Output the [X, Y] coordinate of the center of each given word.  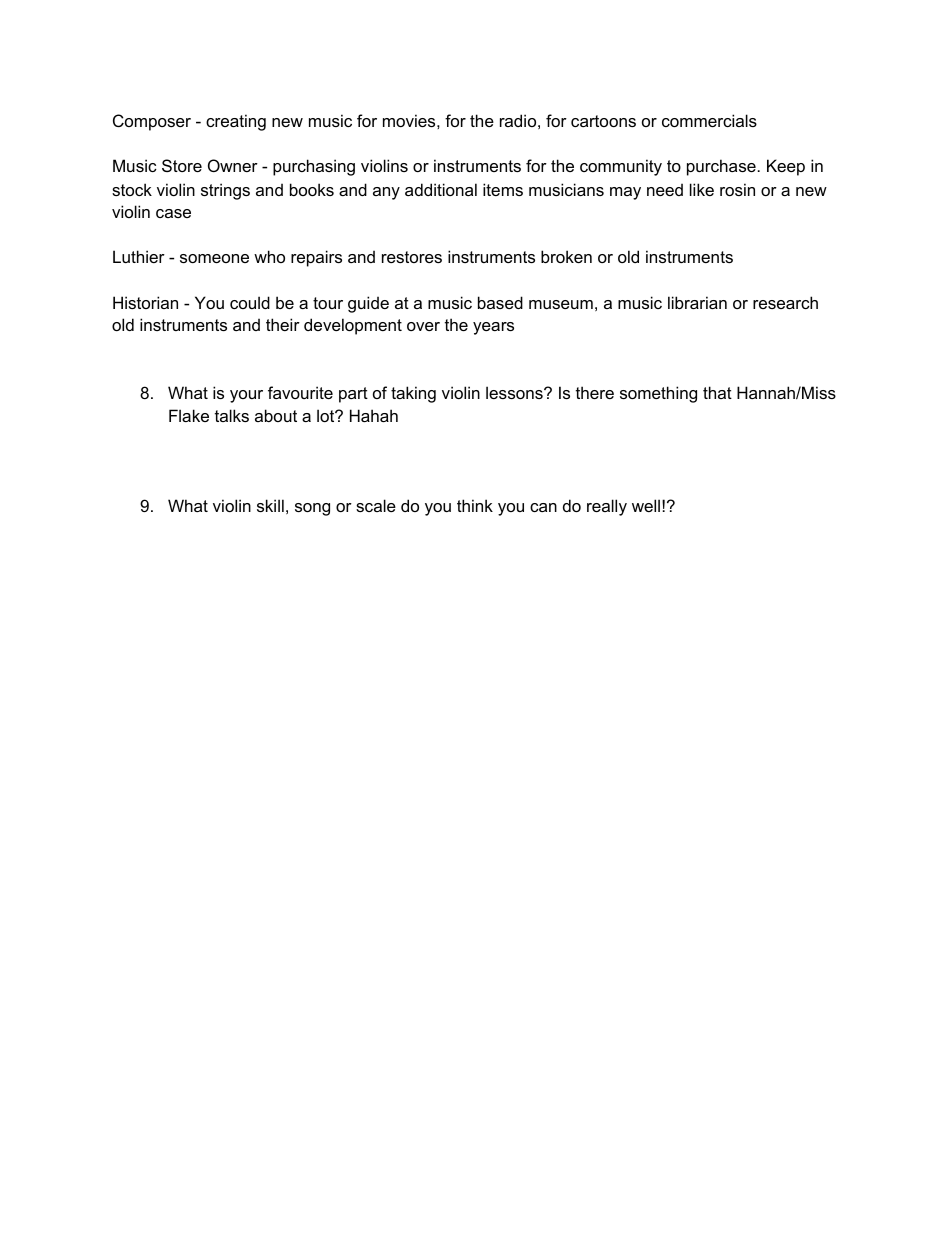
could [250, 302]
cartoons [603, 121]
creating [236, 122]
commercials [709, 120]
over [423, 326]
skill [270, 505]
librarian [697, 302]
